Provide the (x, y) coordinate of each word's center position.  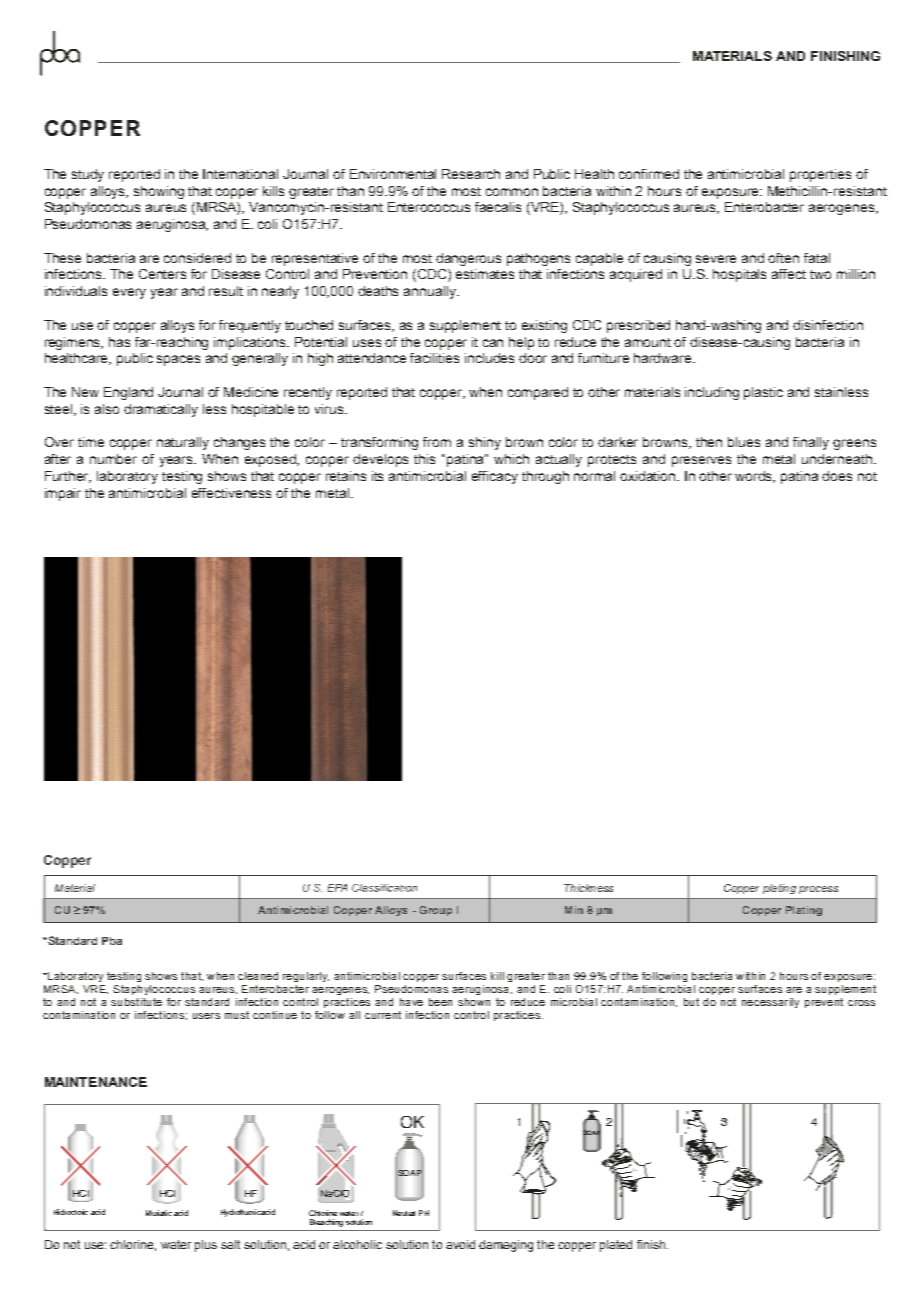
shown (474, 1002)
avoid (460, 1244)
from (437, 442)
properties (820, 175)
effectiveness (231, 493)
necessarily (770, 1003)
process (818, 890)
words (755, 477)
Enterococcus (429, 207)
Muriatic (159, 1213)
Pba (112, 941)
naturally (183, 443)
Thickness (588, 888)
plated (616, 1246)
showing (159, 192)
